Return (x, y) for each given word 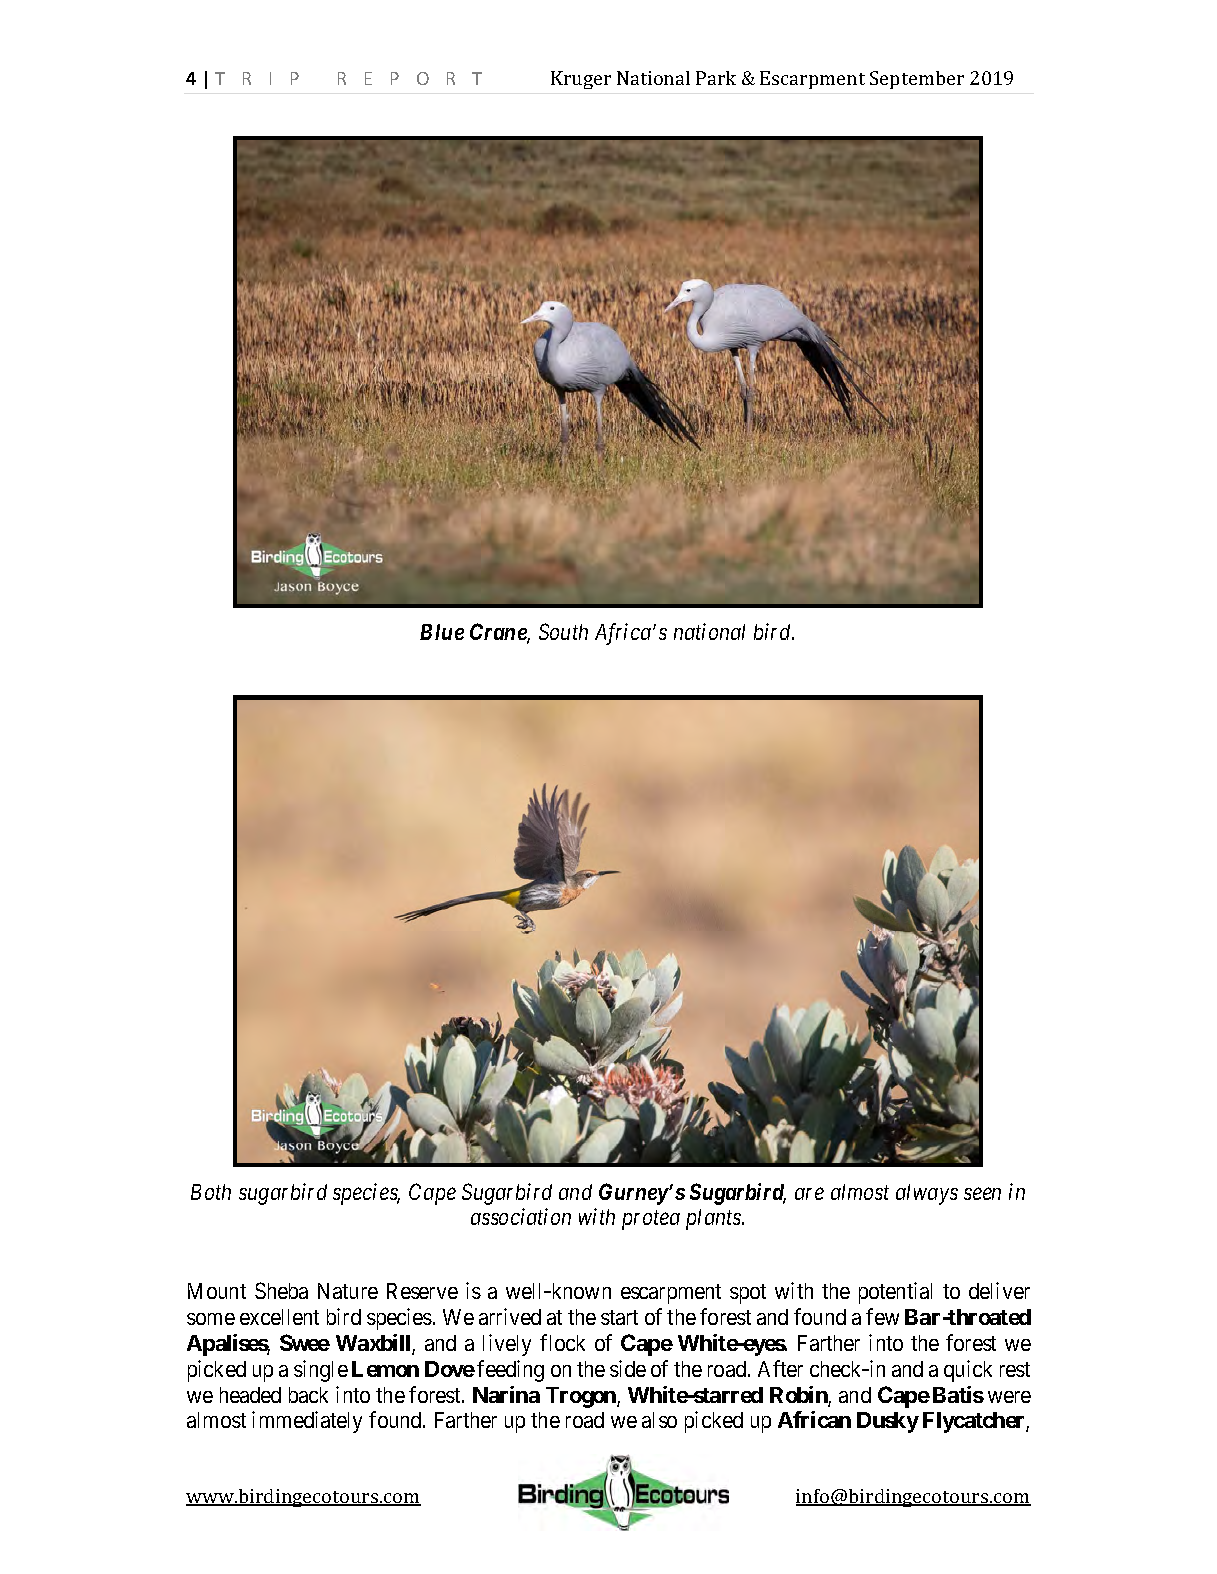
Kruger (581, 80)
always (927, 1194)
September (917, 80)
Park (716, 78)
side (628, 1368)
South (563, 631)
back (308, 1395)
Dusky (888, 1422)
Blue (442, 632)
